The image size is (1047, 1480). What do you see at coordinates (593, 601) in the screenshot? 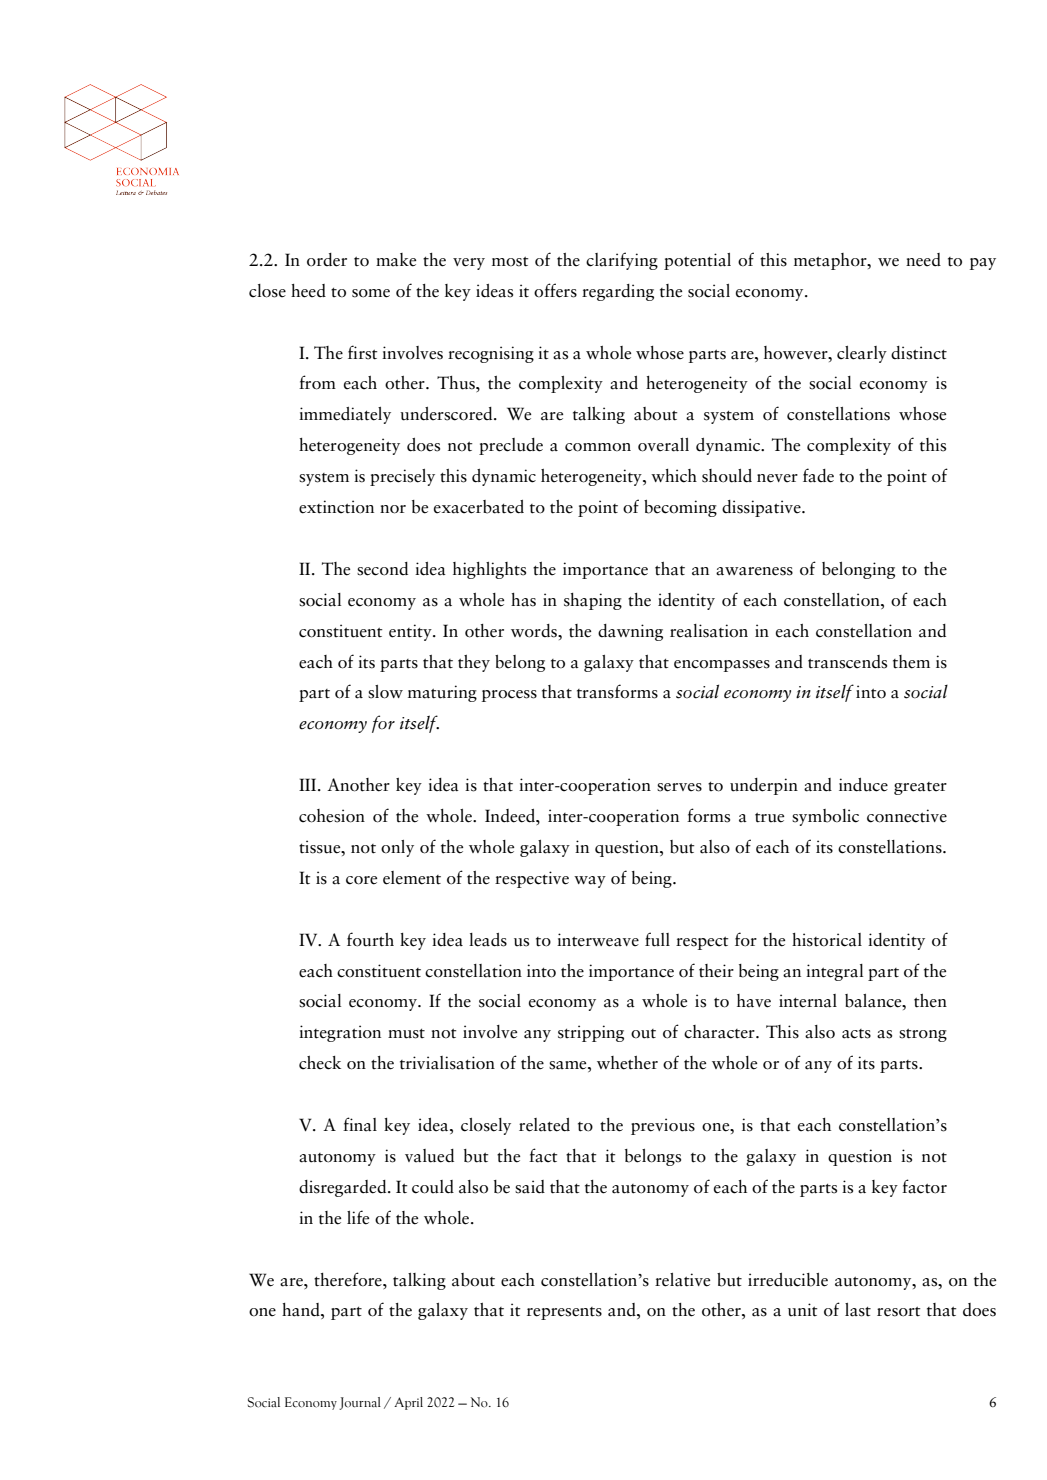
I see `shaping` at bounding box center [593, 601].
